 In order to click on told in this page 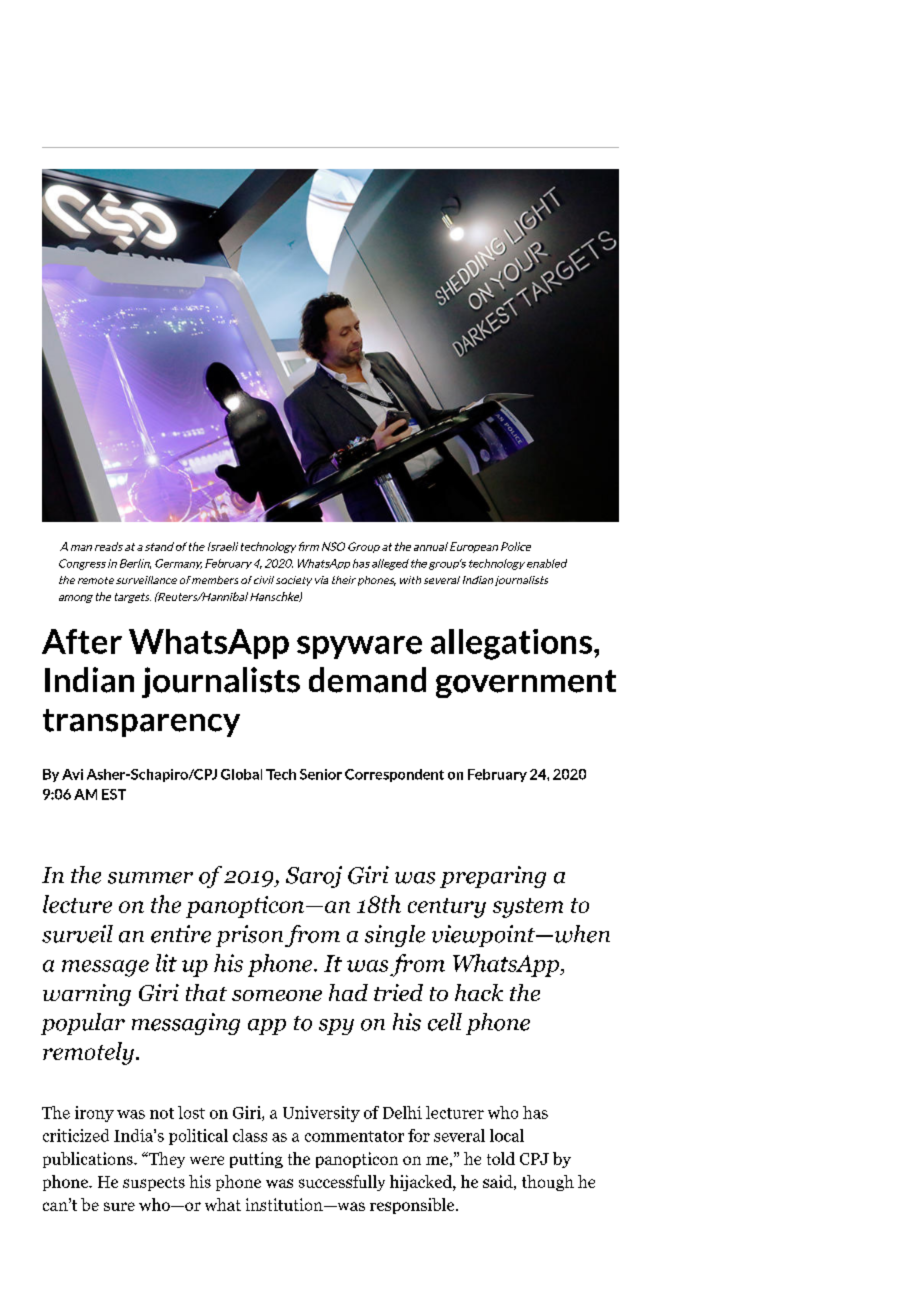, I will do `click(501, 1158)`.
